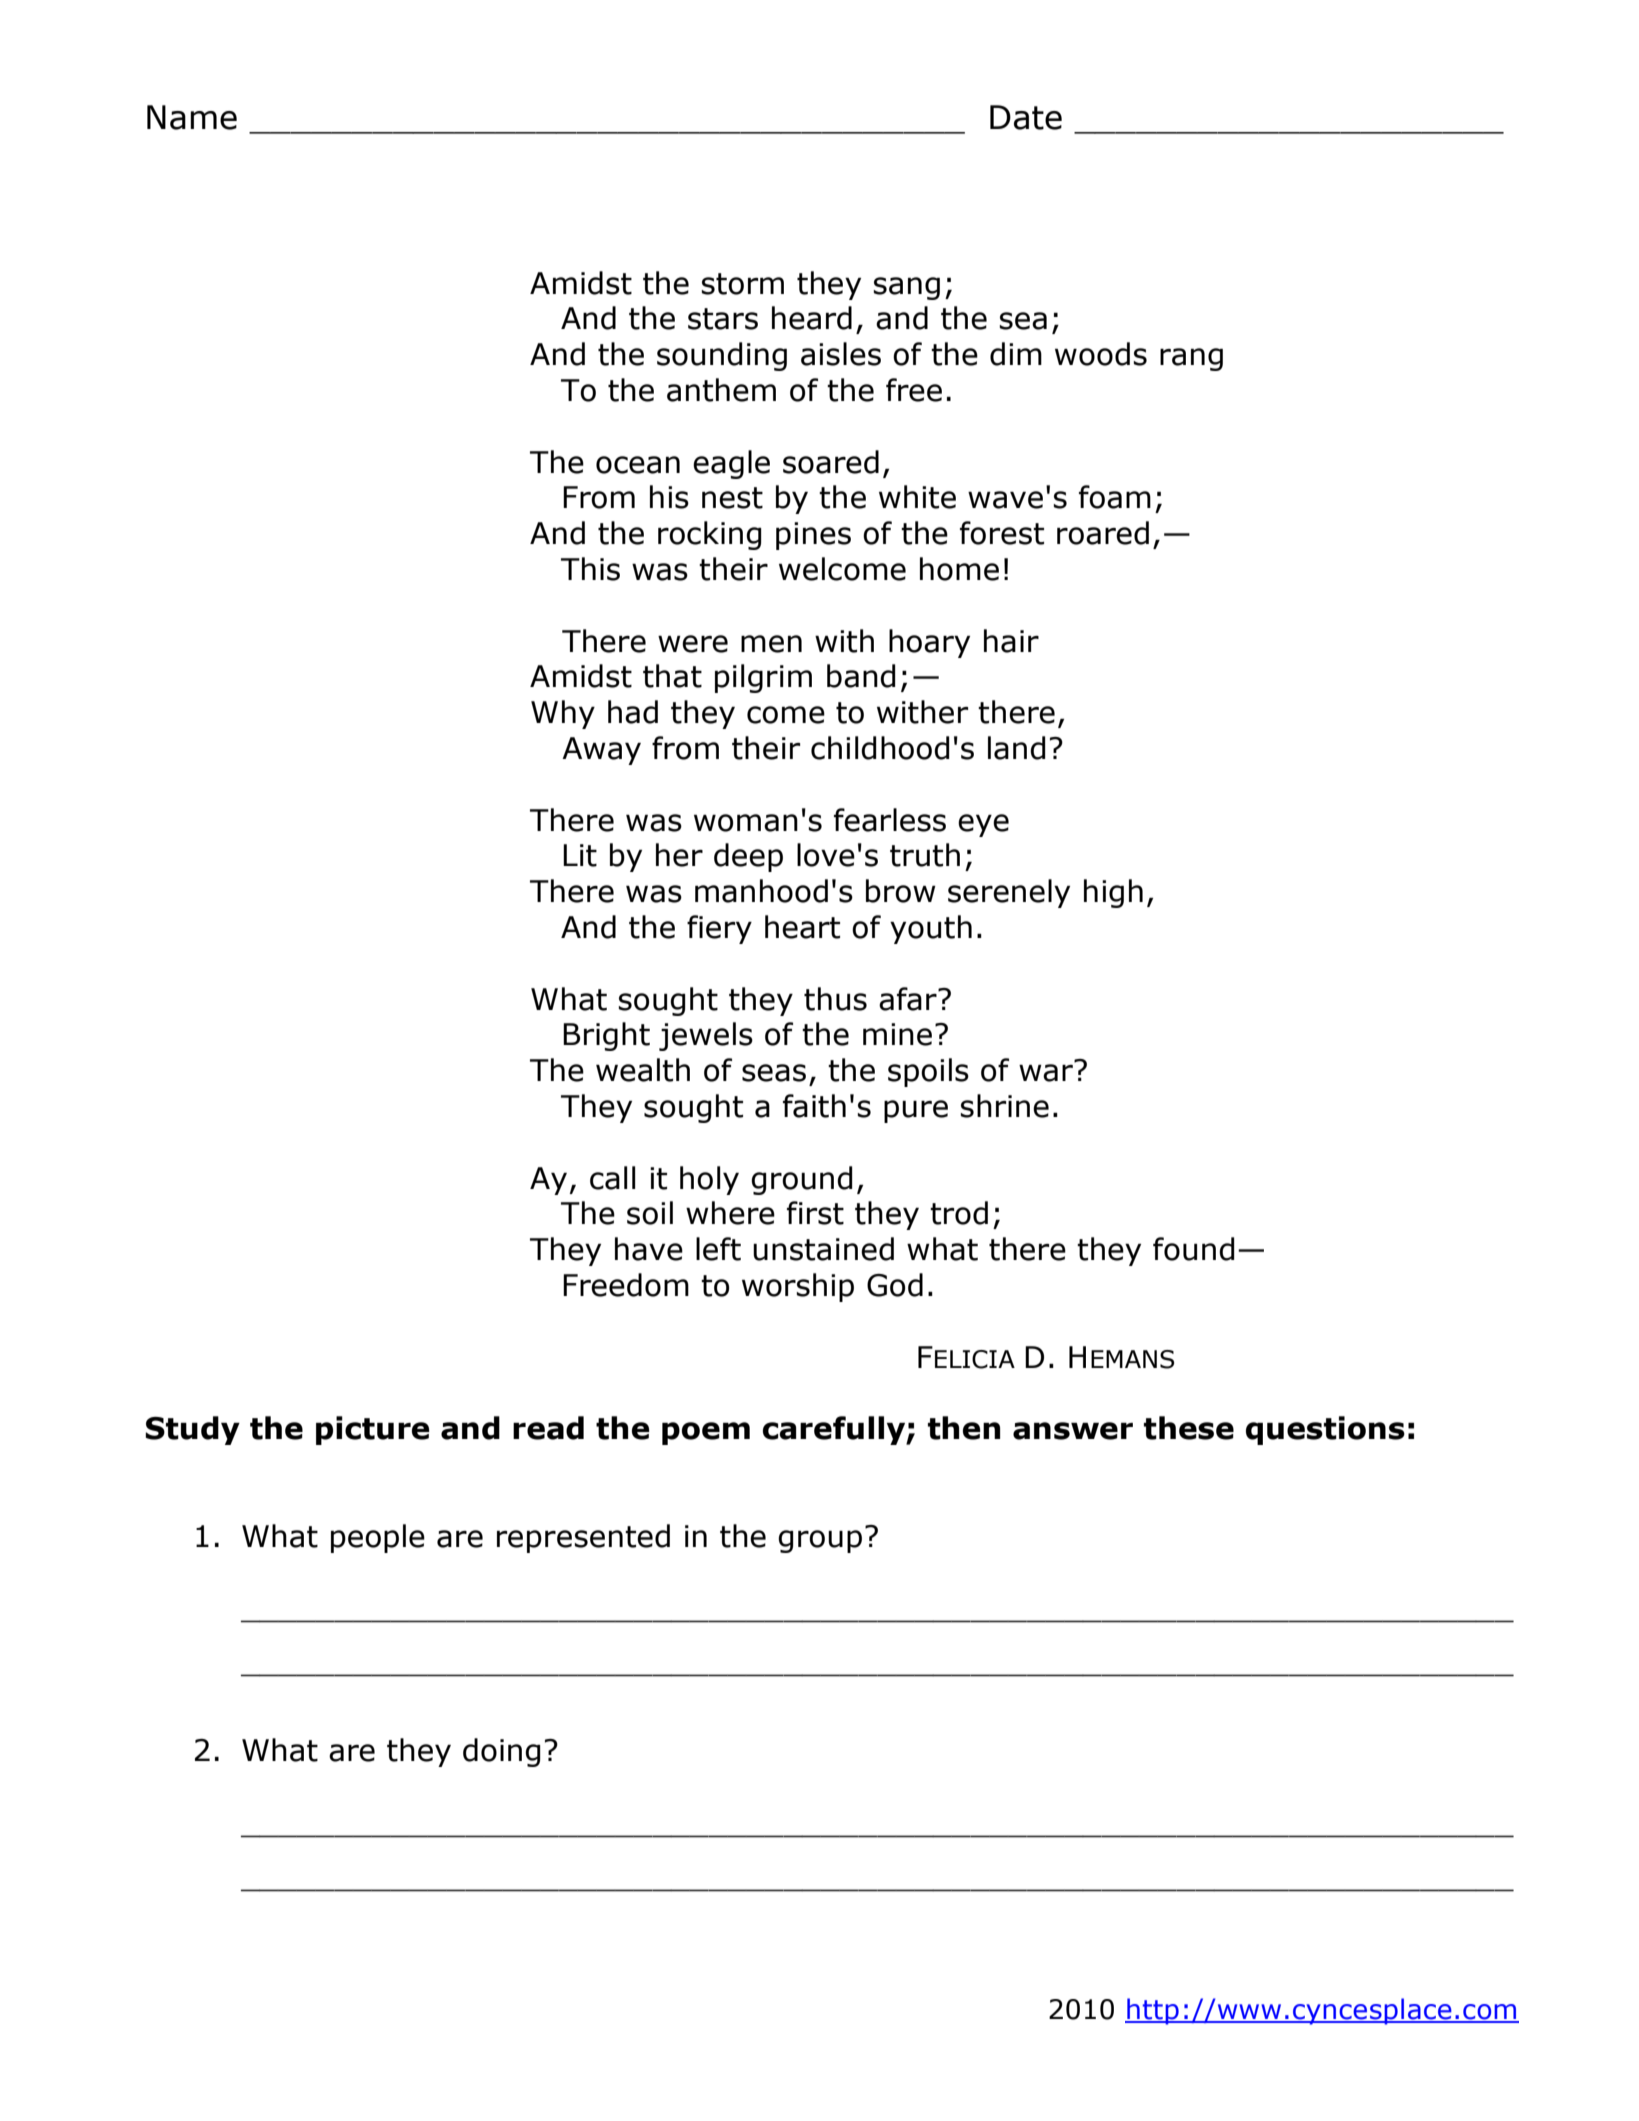 Image resolution: width=1639 pixels, height=2121 pixels. What do you see at coordinates (502, 1752) in the page?
I see `doing` at bounding box center [502, 1752].
